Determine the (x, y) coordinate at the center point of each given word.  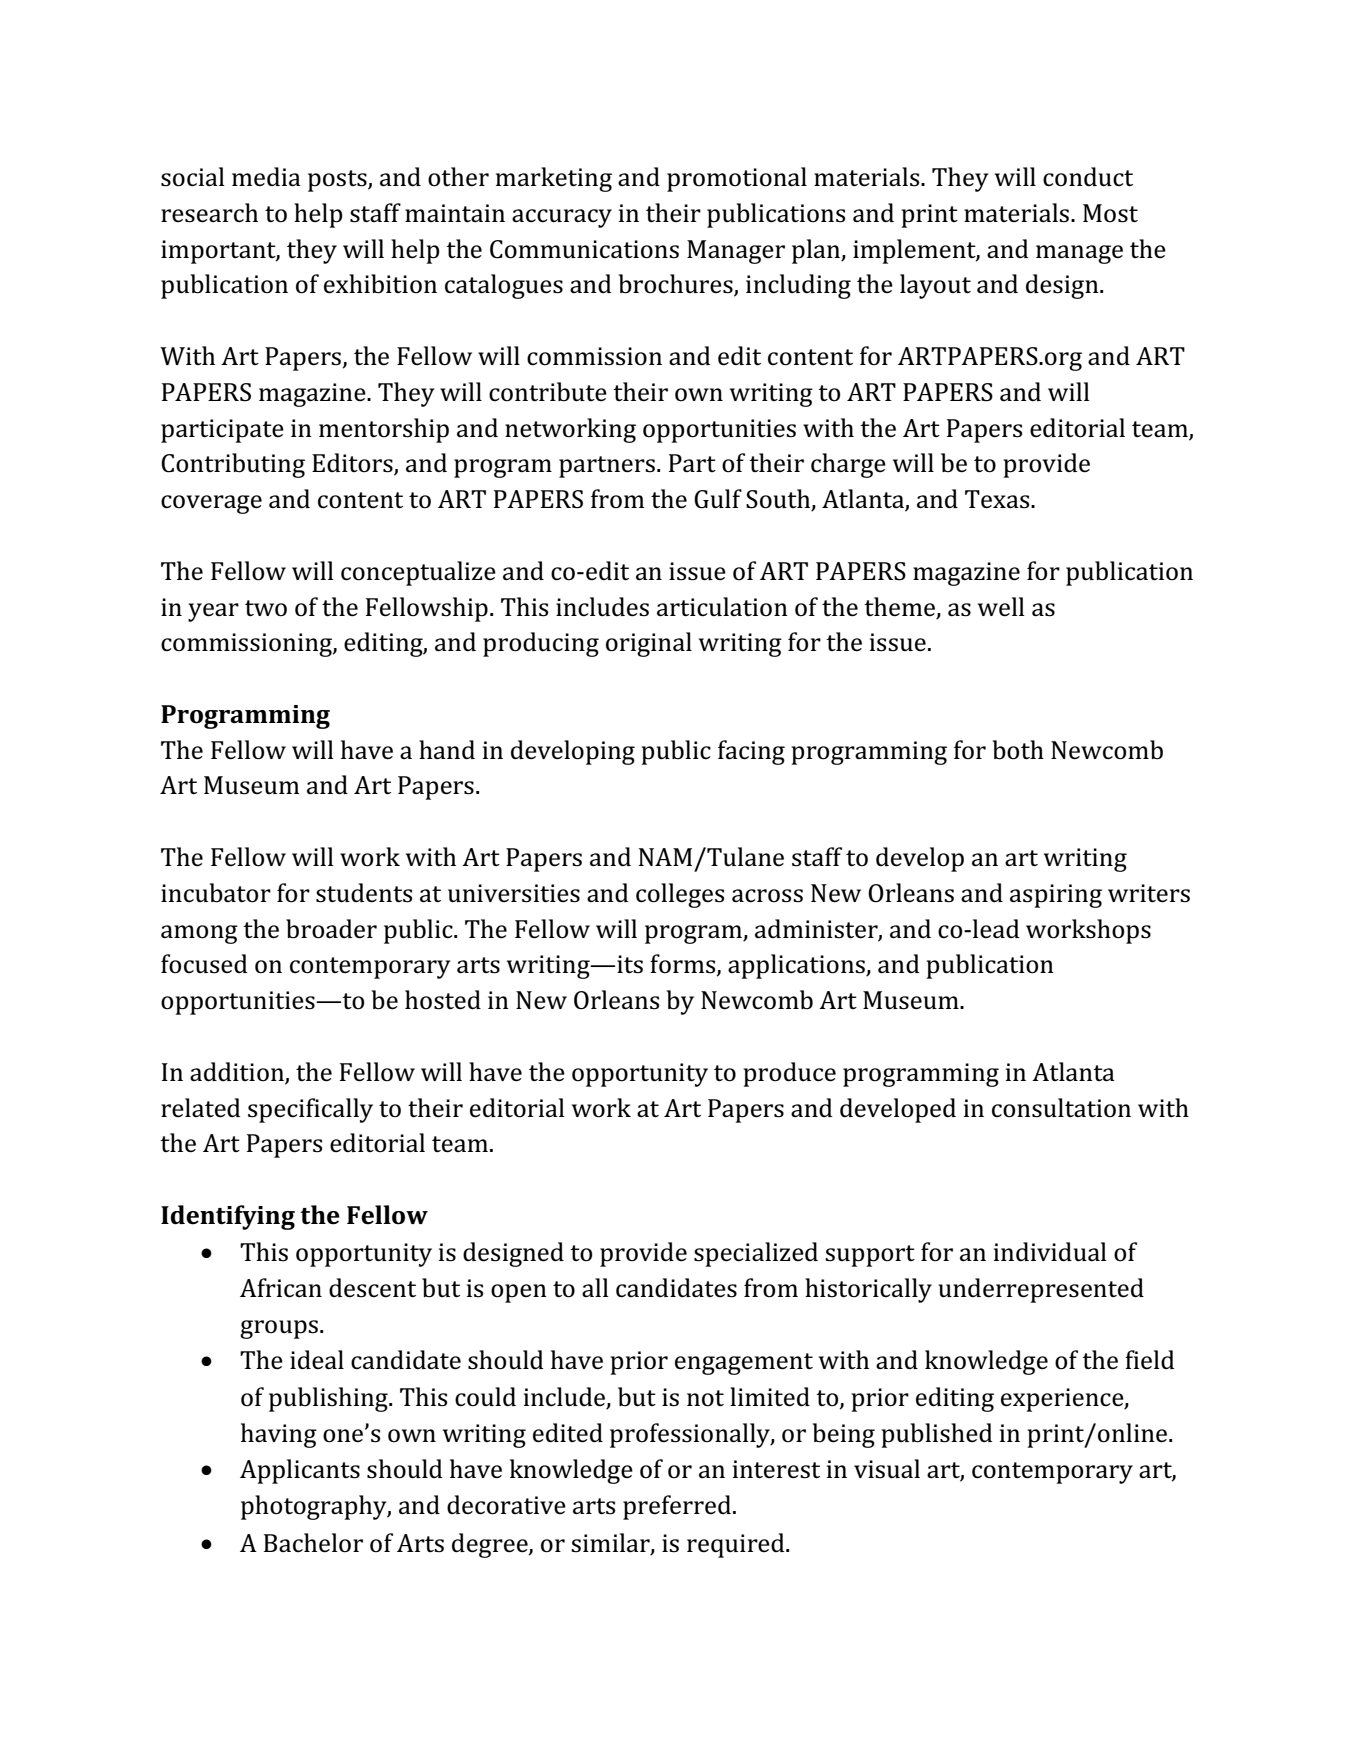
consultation (1061, 1108)
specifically (310, 1110)
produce (789, 1074)
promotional (737, 179)
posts (338, 181)
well (1001, 607)
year (213, 612)
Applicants (300, 1471)
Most (1110, 213)
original (649, 644)
